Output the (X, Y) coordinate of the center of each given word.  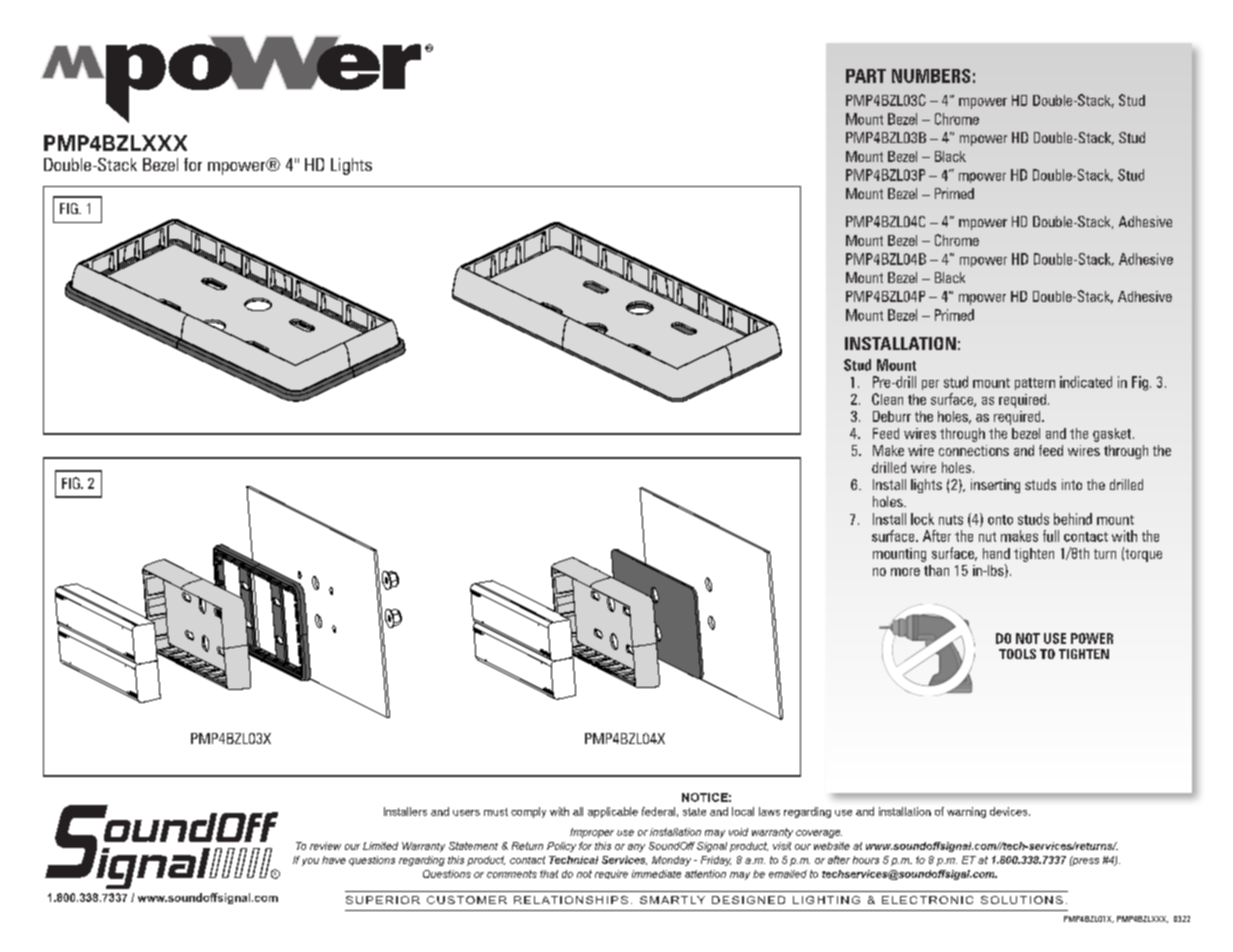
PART (866, 76)
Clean (887, 399)
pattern (1035, 384)
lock (922, 519)
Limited (380, 846)
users (466, 813)
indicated (1086, 382)
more (905, 572)
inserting (995, 486)
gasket (1113, 435)
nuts (951, 520)
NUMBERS (931, 76)
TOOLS (1017, 654)
